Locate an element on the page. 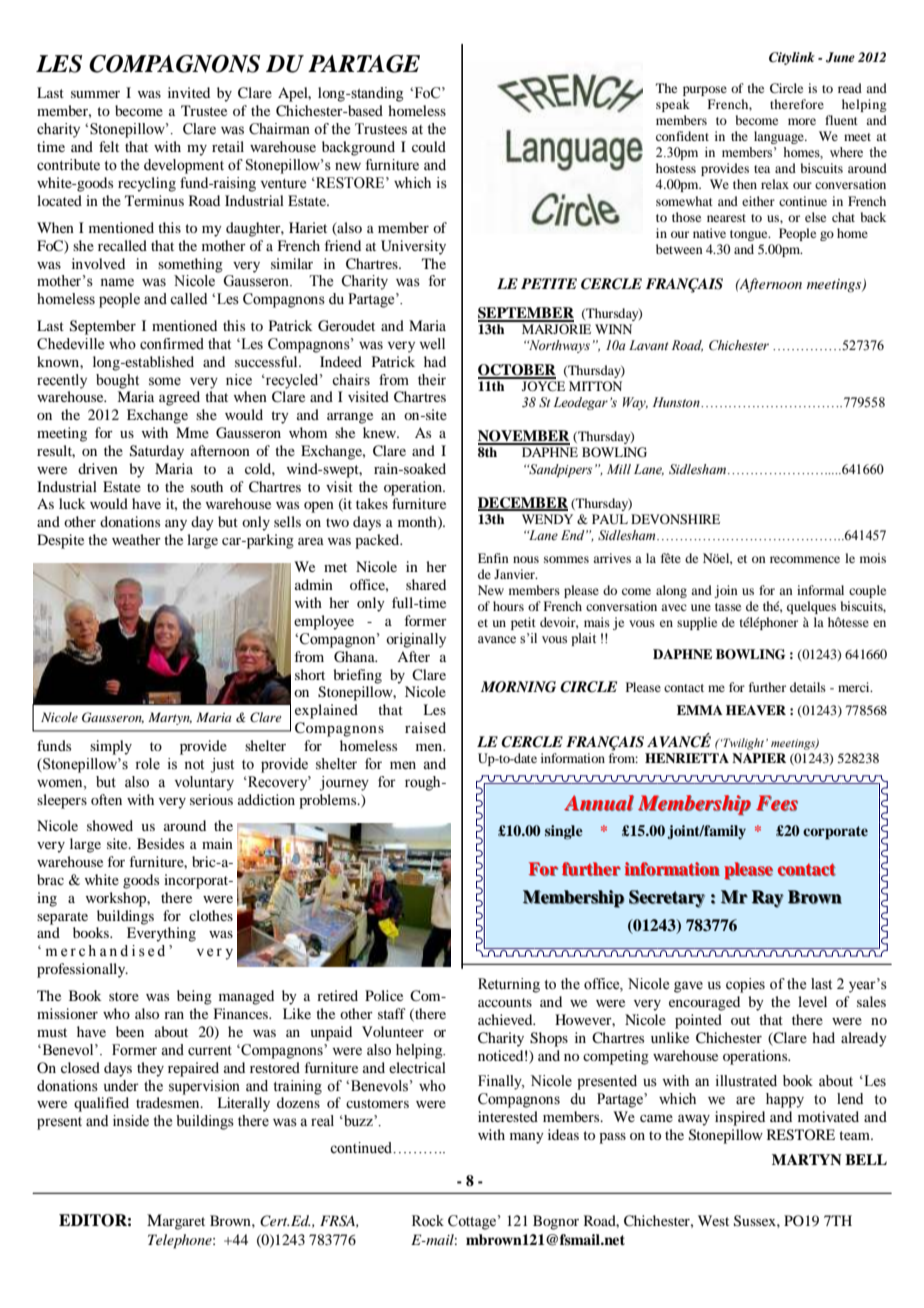  invited is located at coordinates (189, 92).
